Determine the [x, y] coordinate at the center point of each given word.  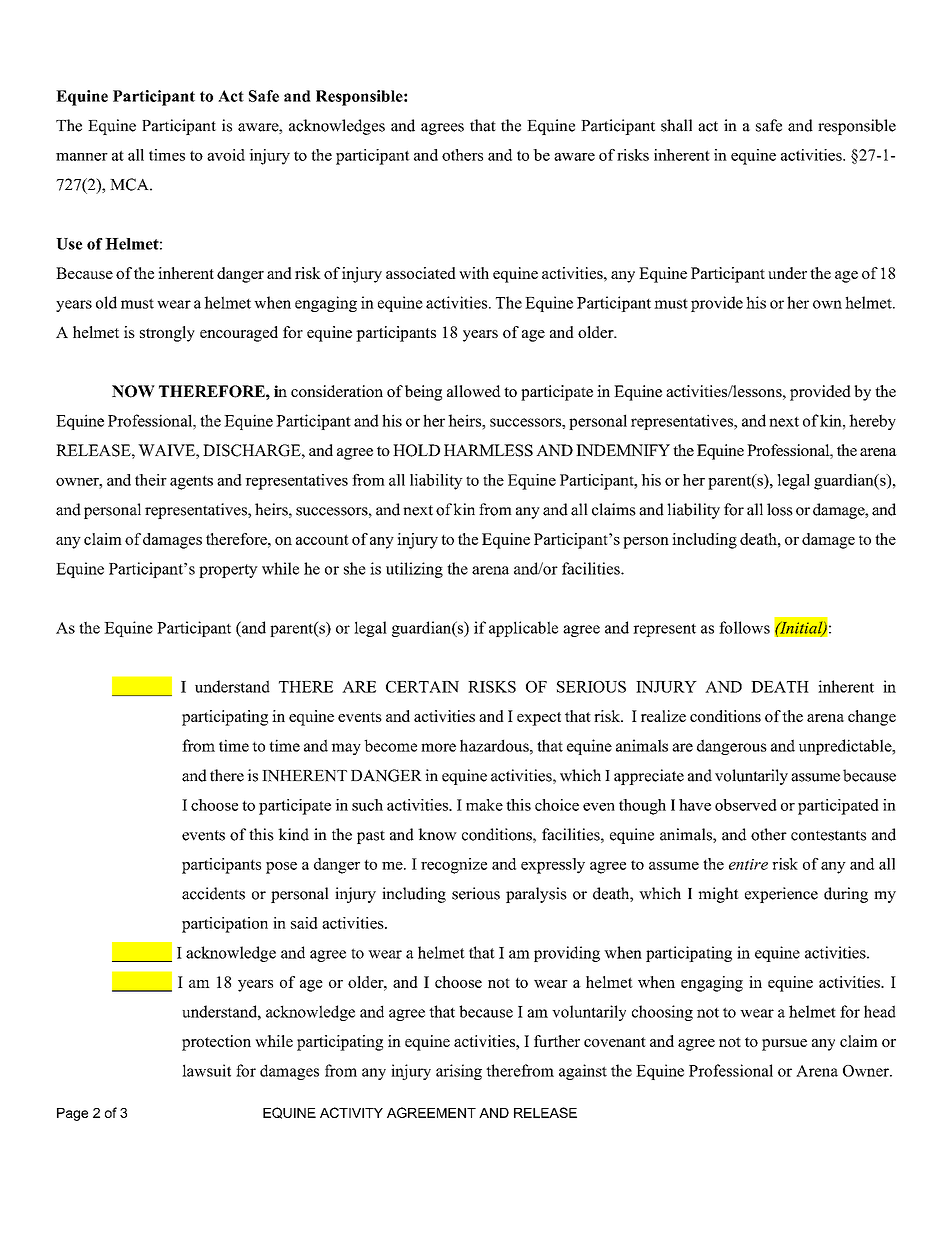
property [228, 571]
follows [744, 627]
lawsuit [206, 1070]
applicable [523, 629]
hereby [872, 422]
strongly [167, 334]
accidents [213, 893]
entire [748, 864]
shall [676, 125]
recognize [454, 866]
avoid [226, 155]
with [474, 273]
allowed [474, 391]
